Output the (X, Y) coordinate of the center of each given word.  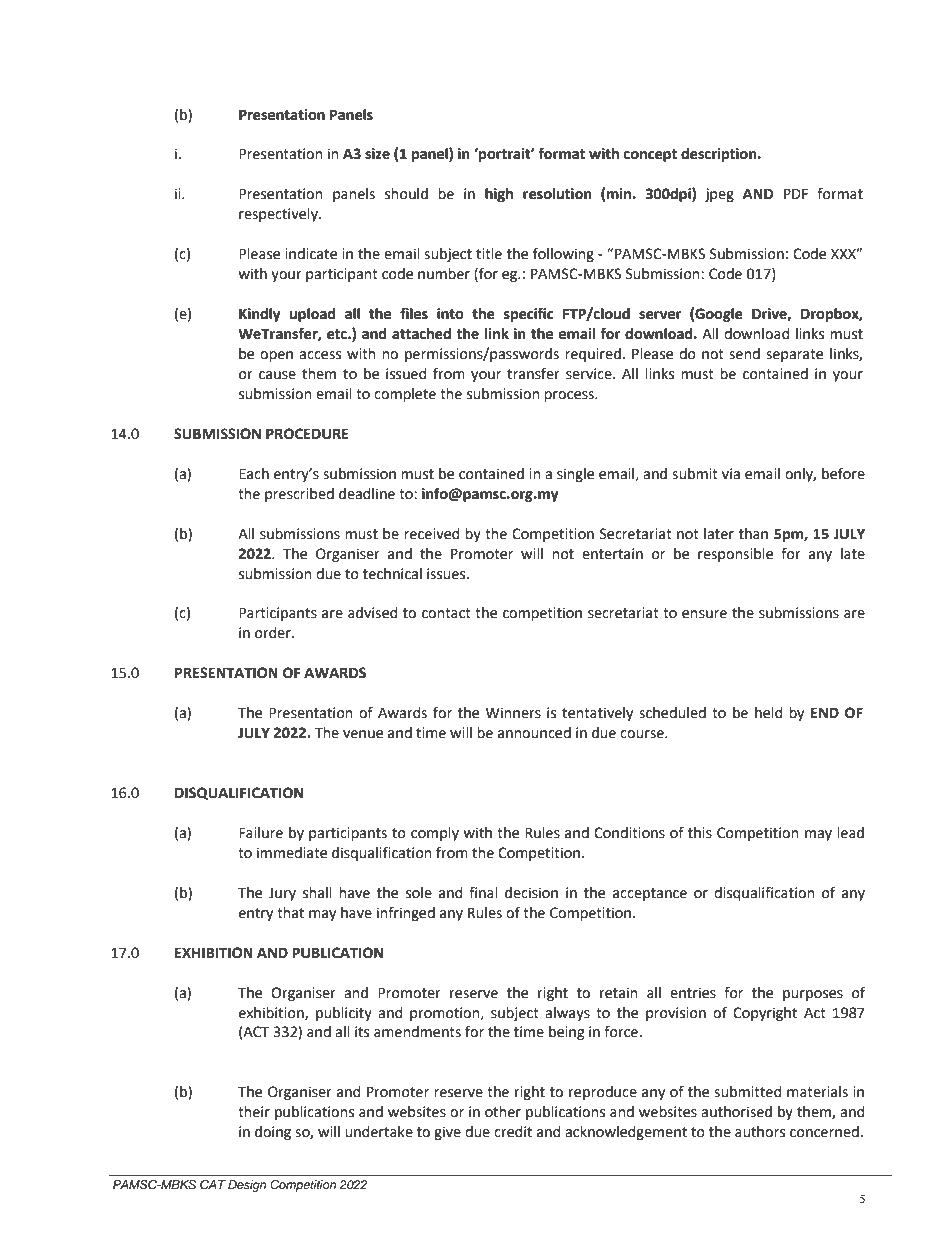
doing (273, 1133)
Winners (513, 713)
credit (513, 1132)
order (274, 633)
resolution (557, 194)
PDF (796, 193)
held (768, 713)
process (570, 396)
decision (531, 893)
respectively (279, 215)
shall (317, 893)
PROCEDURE (307, 434)
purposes (813, 995)
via (731, 474)
